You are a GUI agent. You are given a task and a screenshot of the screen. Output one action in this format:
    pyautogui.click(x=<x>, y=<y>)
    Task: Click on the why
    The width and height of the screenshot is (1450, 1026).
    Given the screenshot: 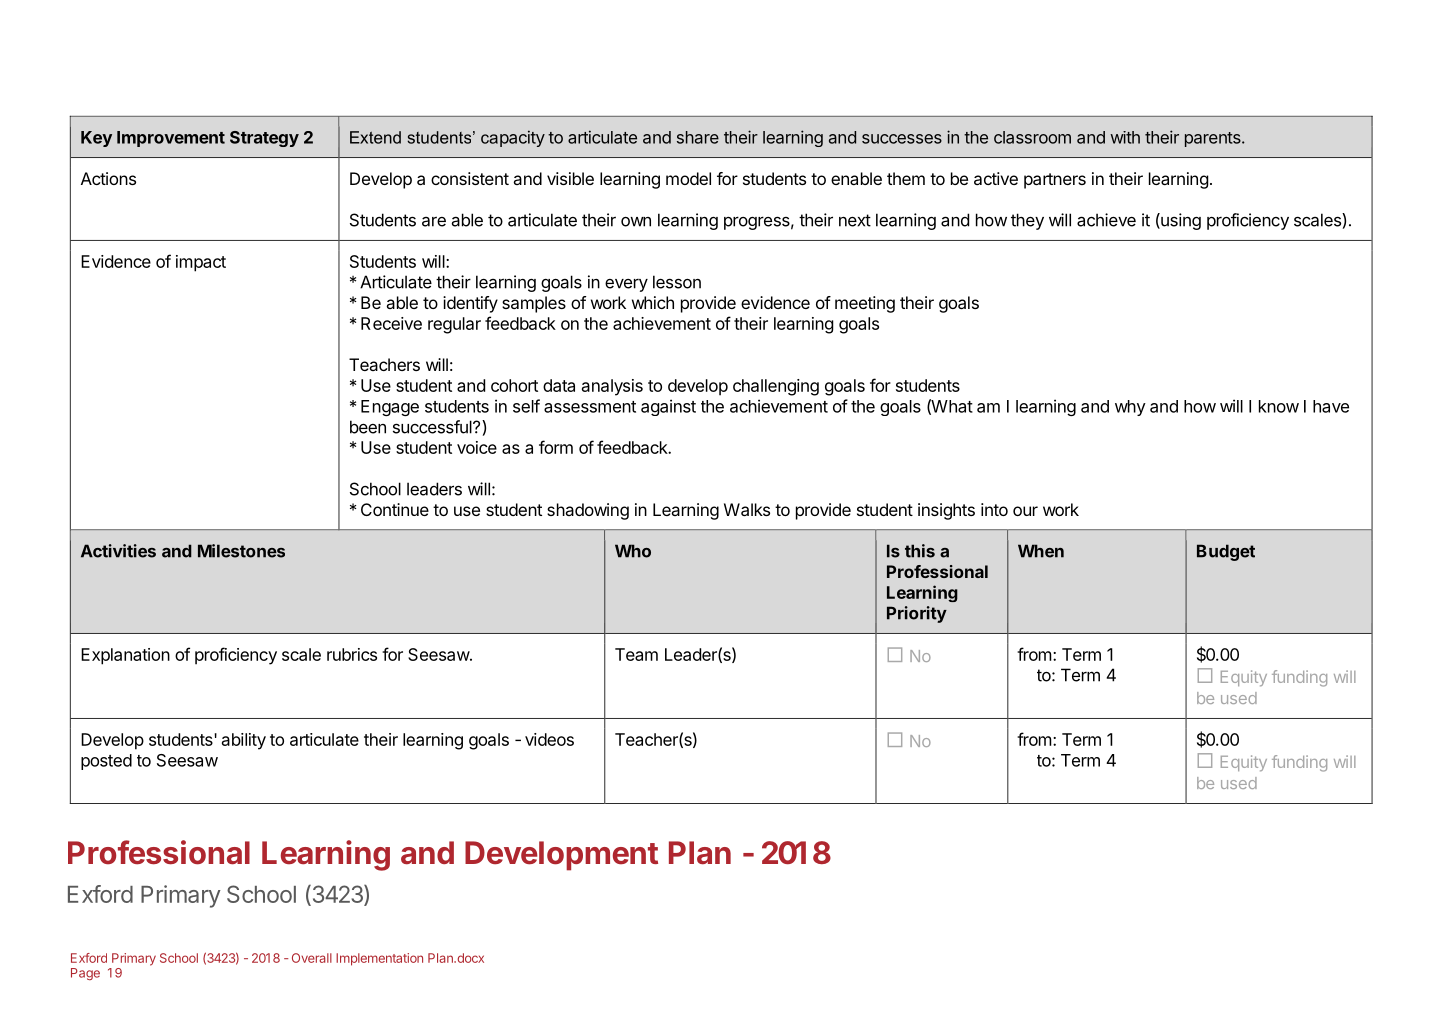 What is the action you would take?
    pyautogui.click(x=1130, y=408)
